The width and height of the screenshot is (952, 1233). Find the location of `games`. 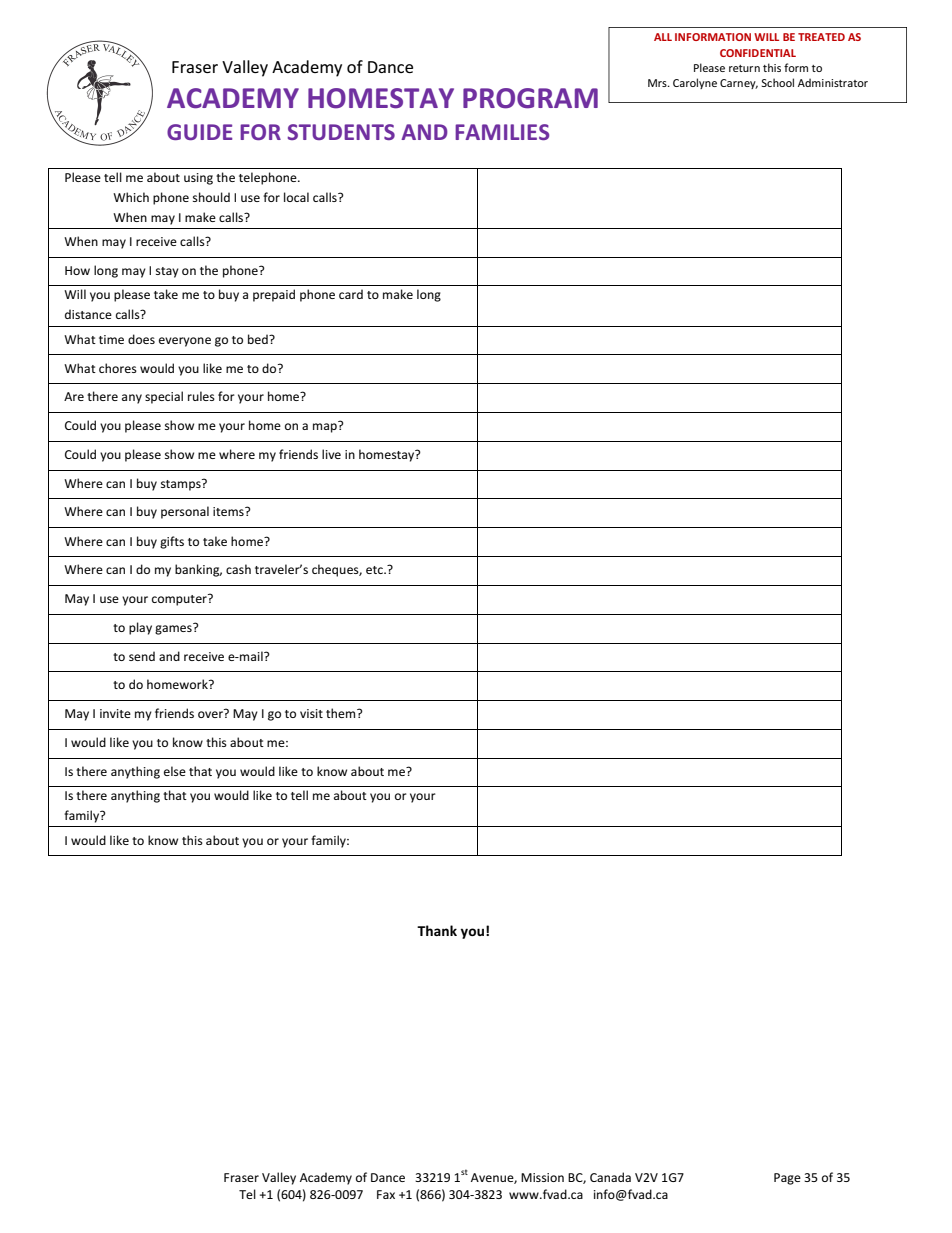

games is located at coordinates (174, 629).
